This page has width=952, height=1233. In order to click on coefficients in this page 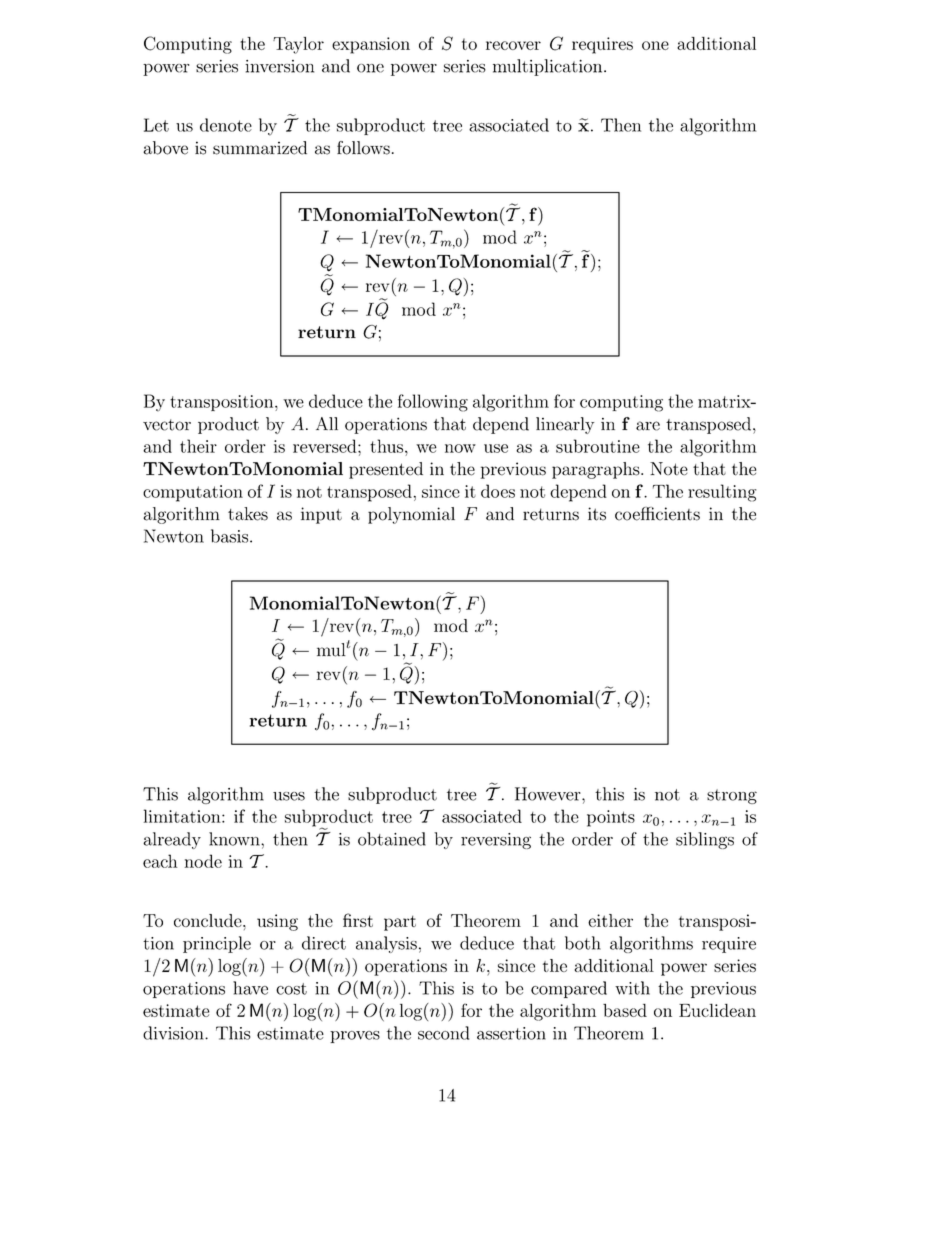, I will do `click(657, 514)`.
